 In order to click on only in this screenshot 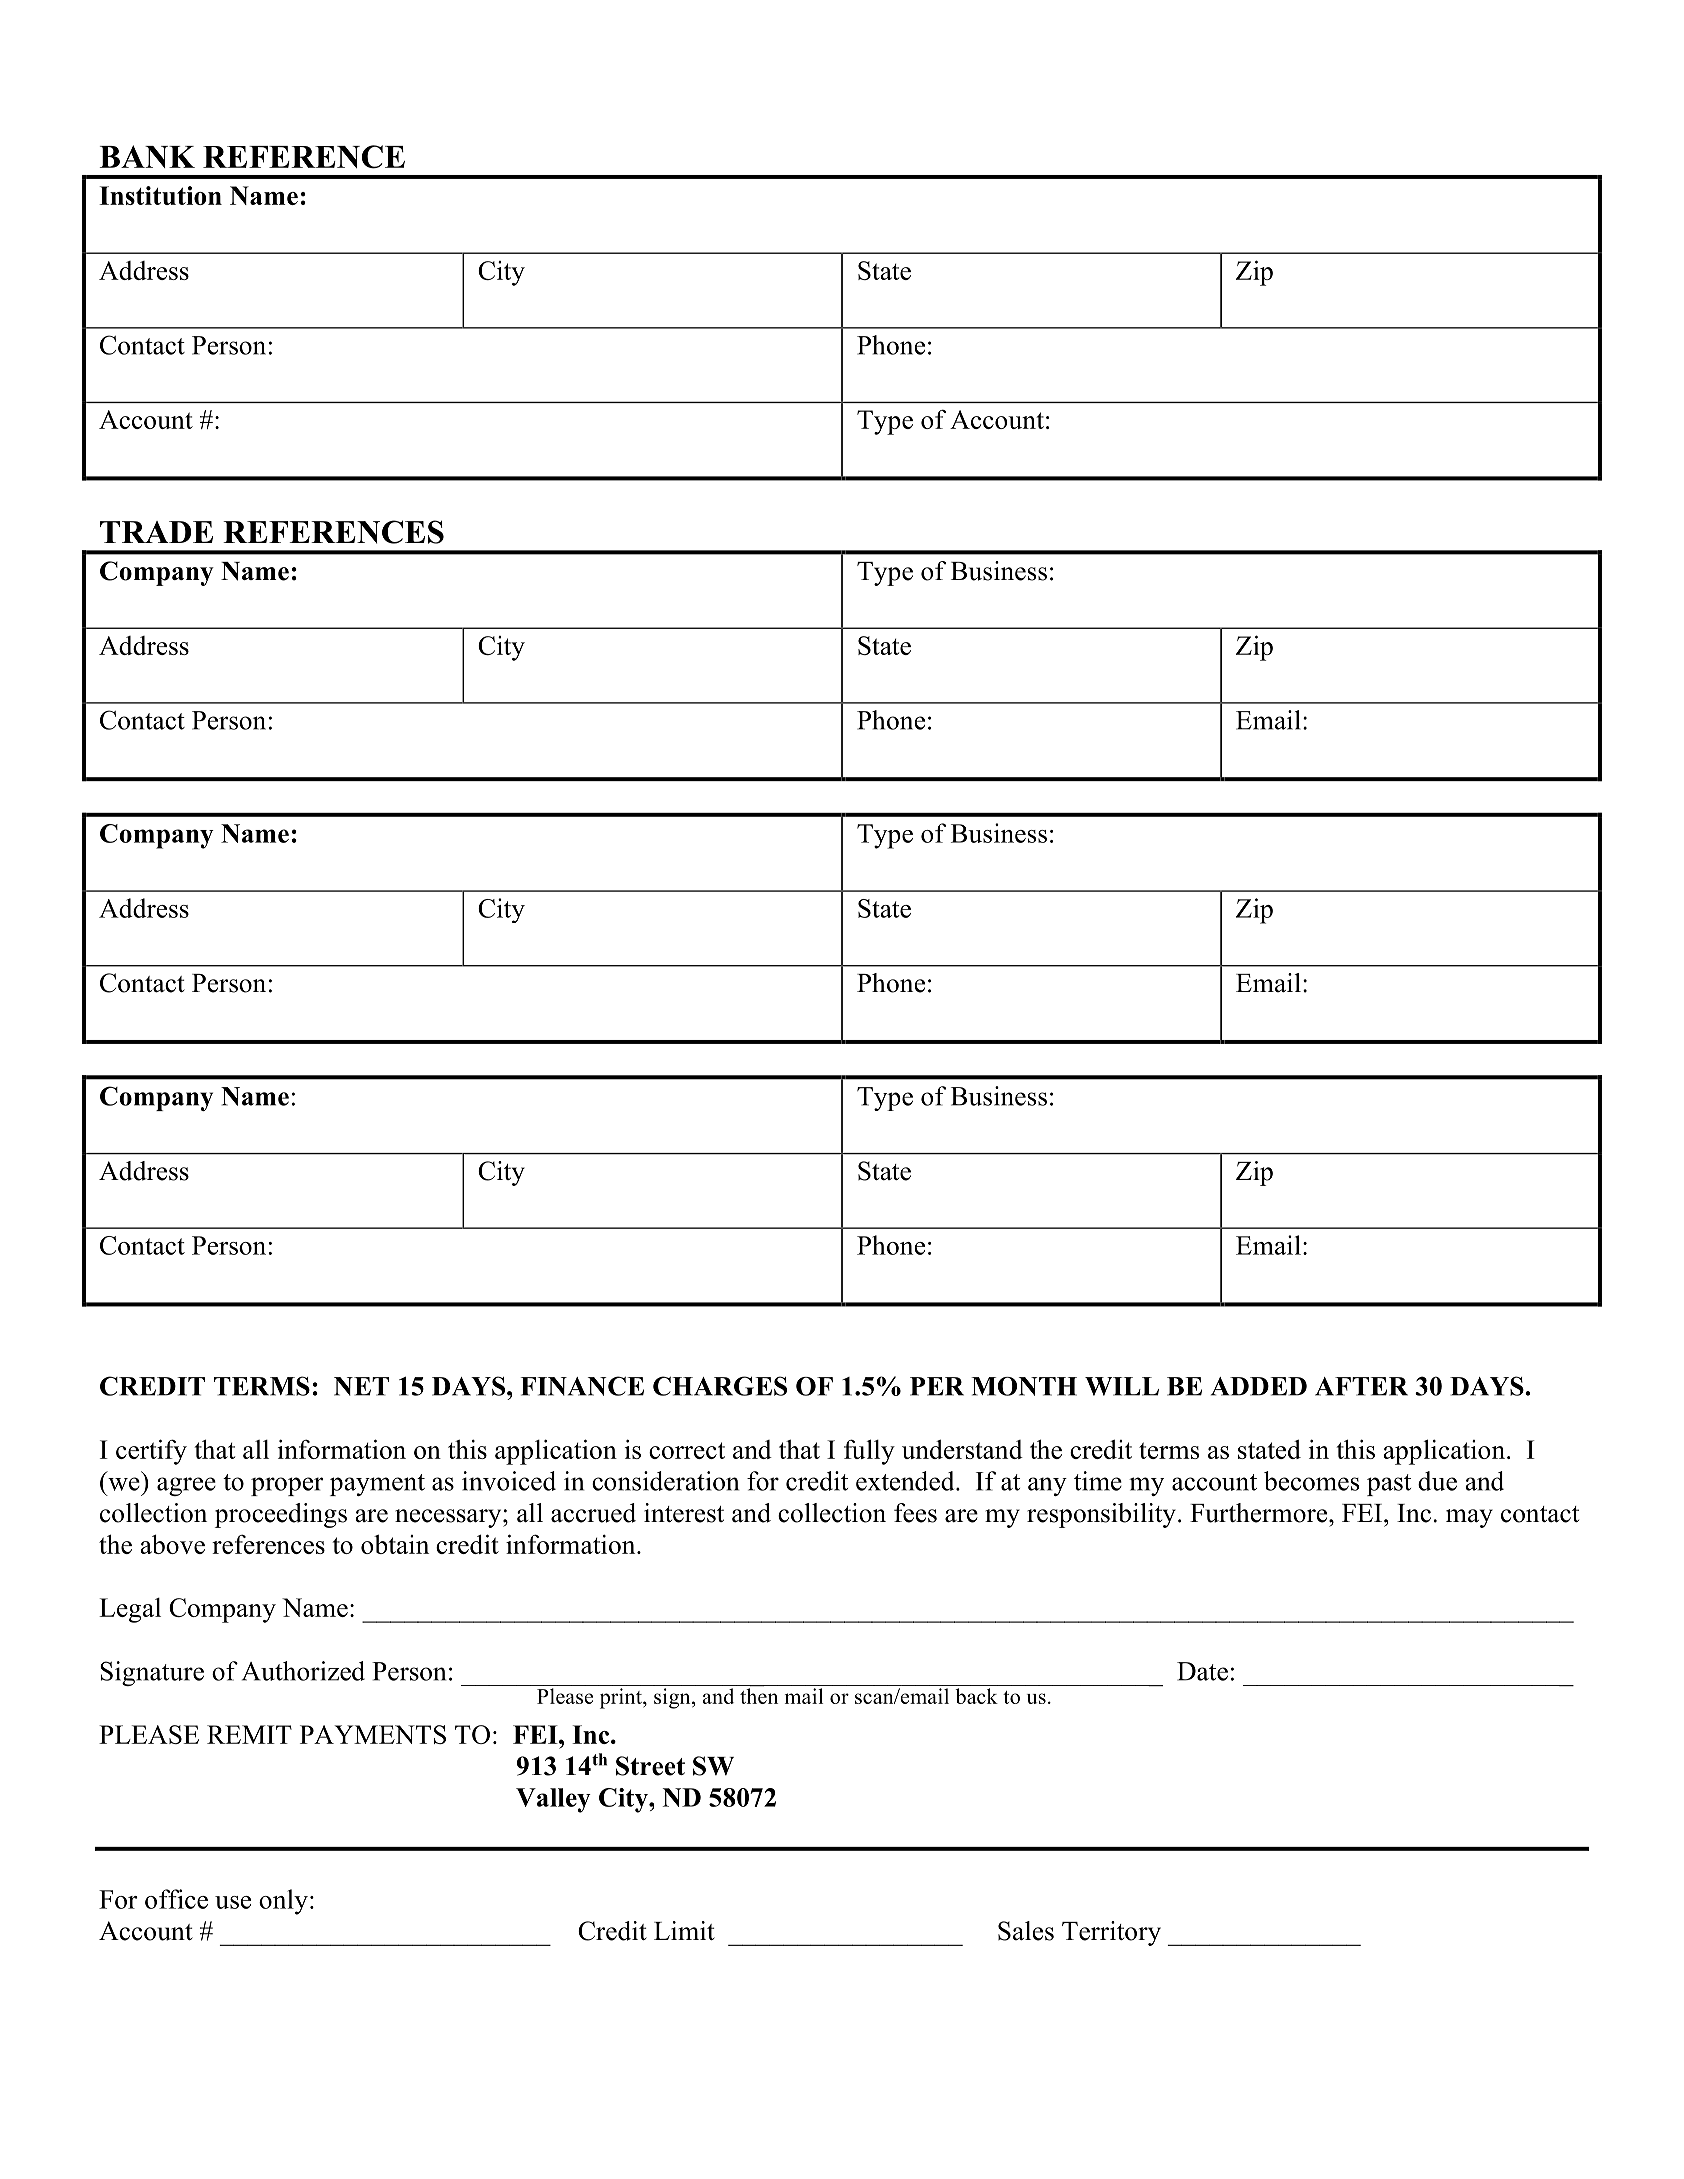, I will do `click(283, 1902)`.
